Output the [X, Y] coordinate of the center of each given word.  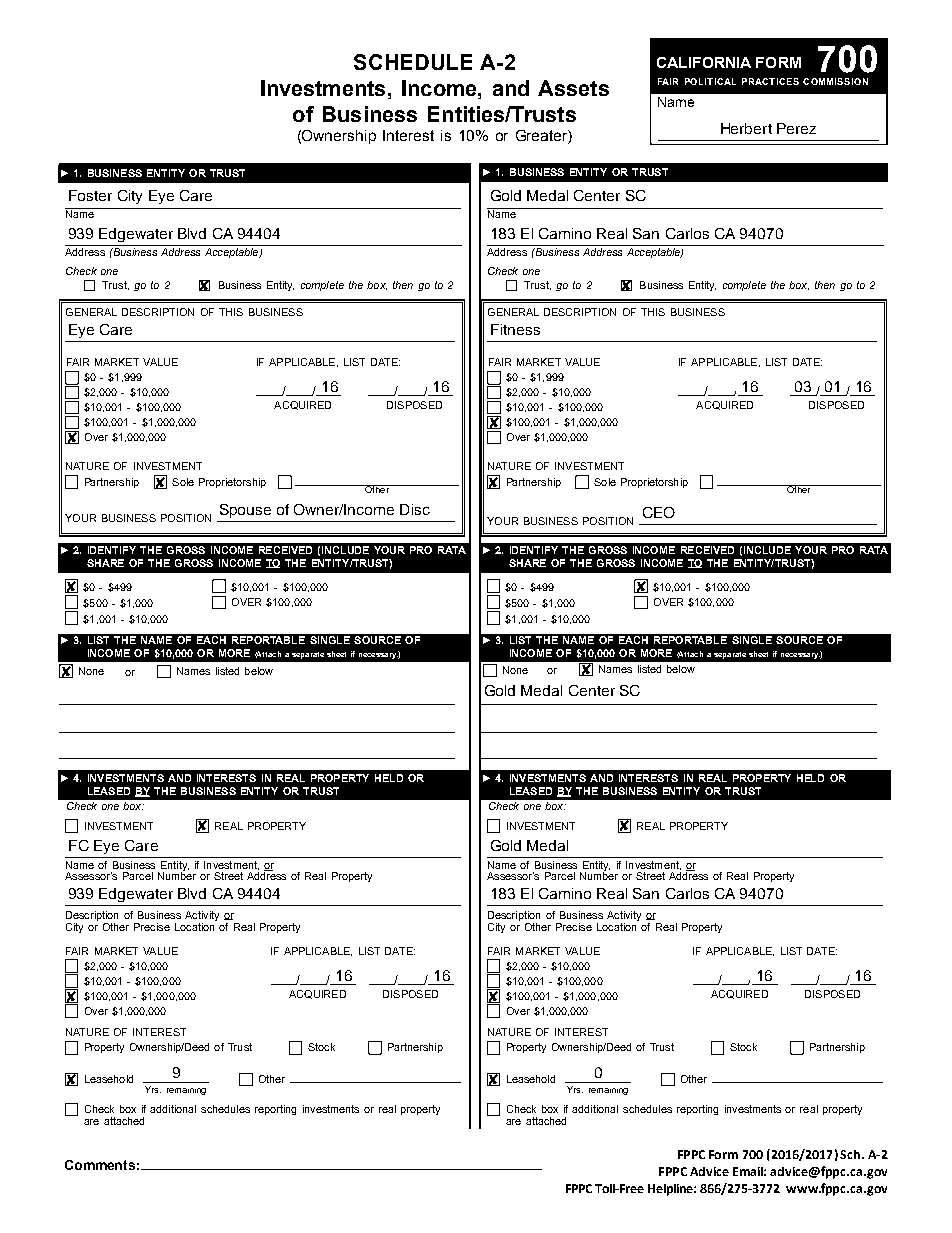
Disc [415, 509]
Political [710, 81]
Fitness [515, 329]
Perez [796, 128]
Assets [573, 88]
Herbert [746, 128]
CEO [659, 512]
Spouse [245, 511]
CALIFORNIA [704, 62]
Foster [90, 195]
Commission [835, 81]
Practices [770, 81]
